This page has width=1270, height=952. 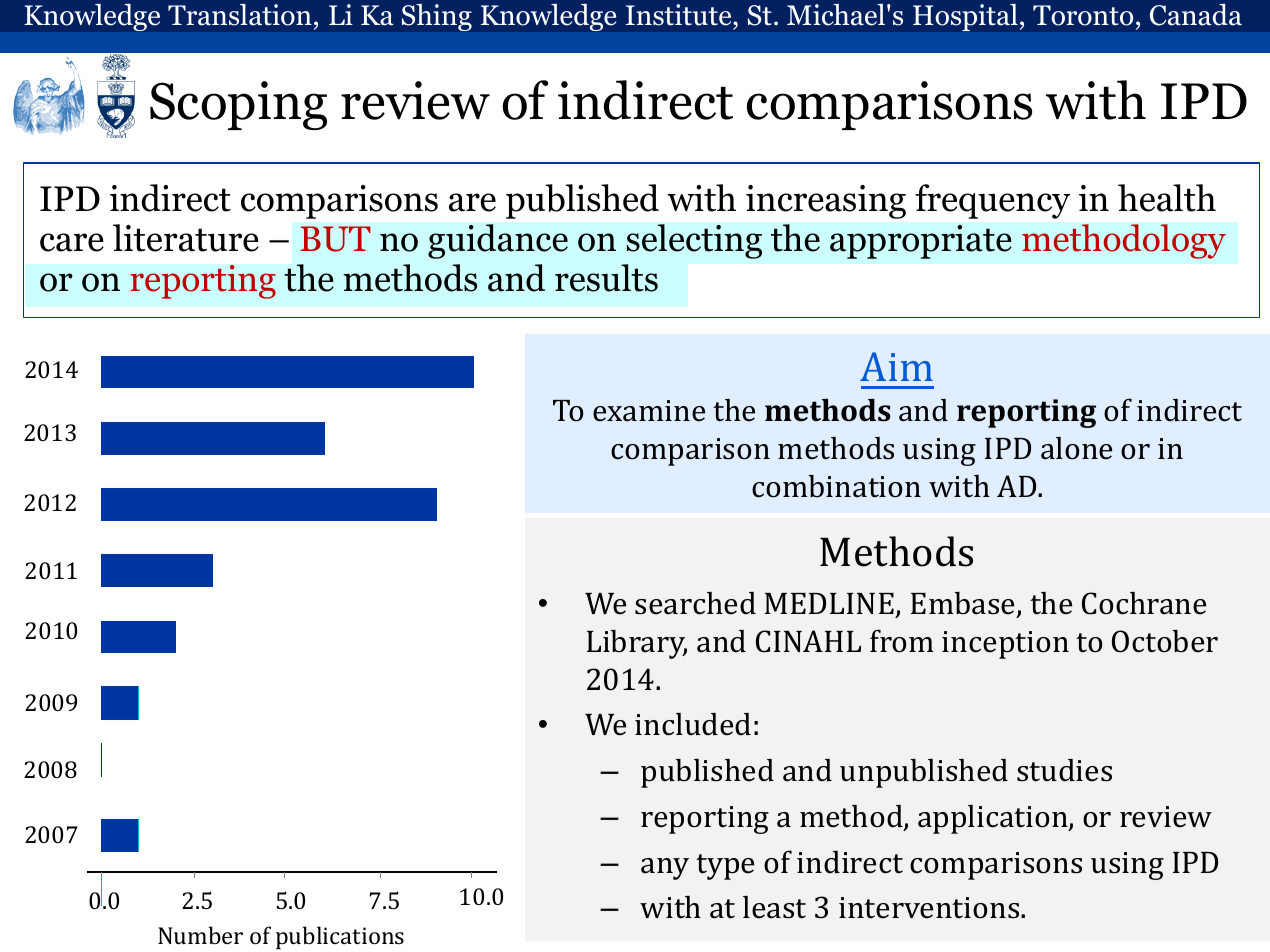 I want to click on searched, so click(x=695, y=603).
